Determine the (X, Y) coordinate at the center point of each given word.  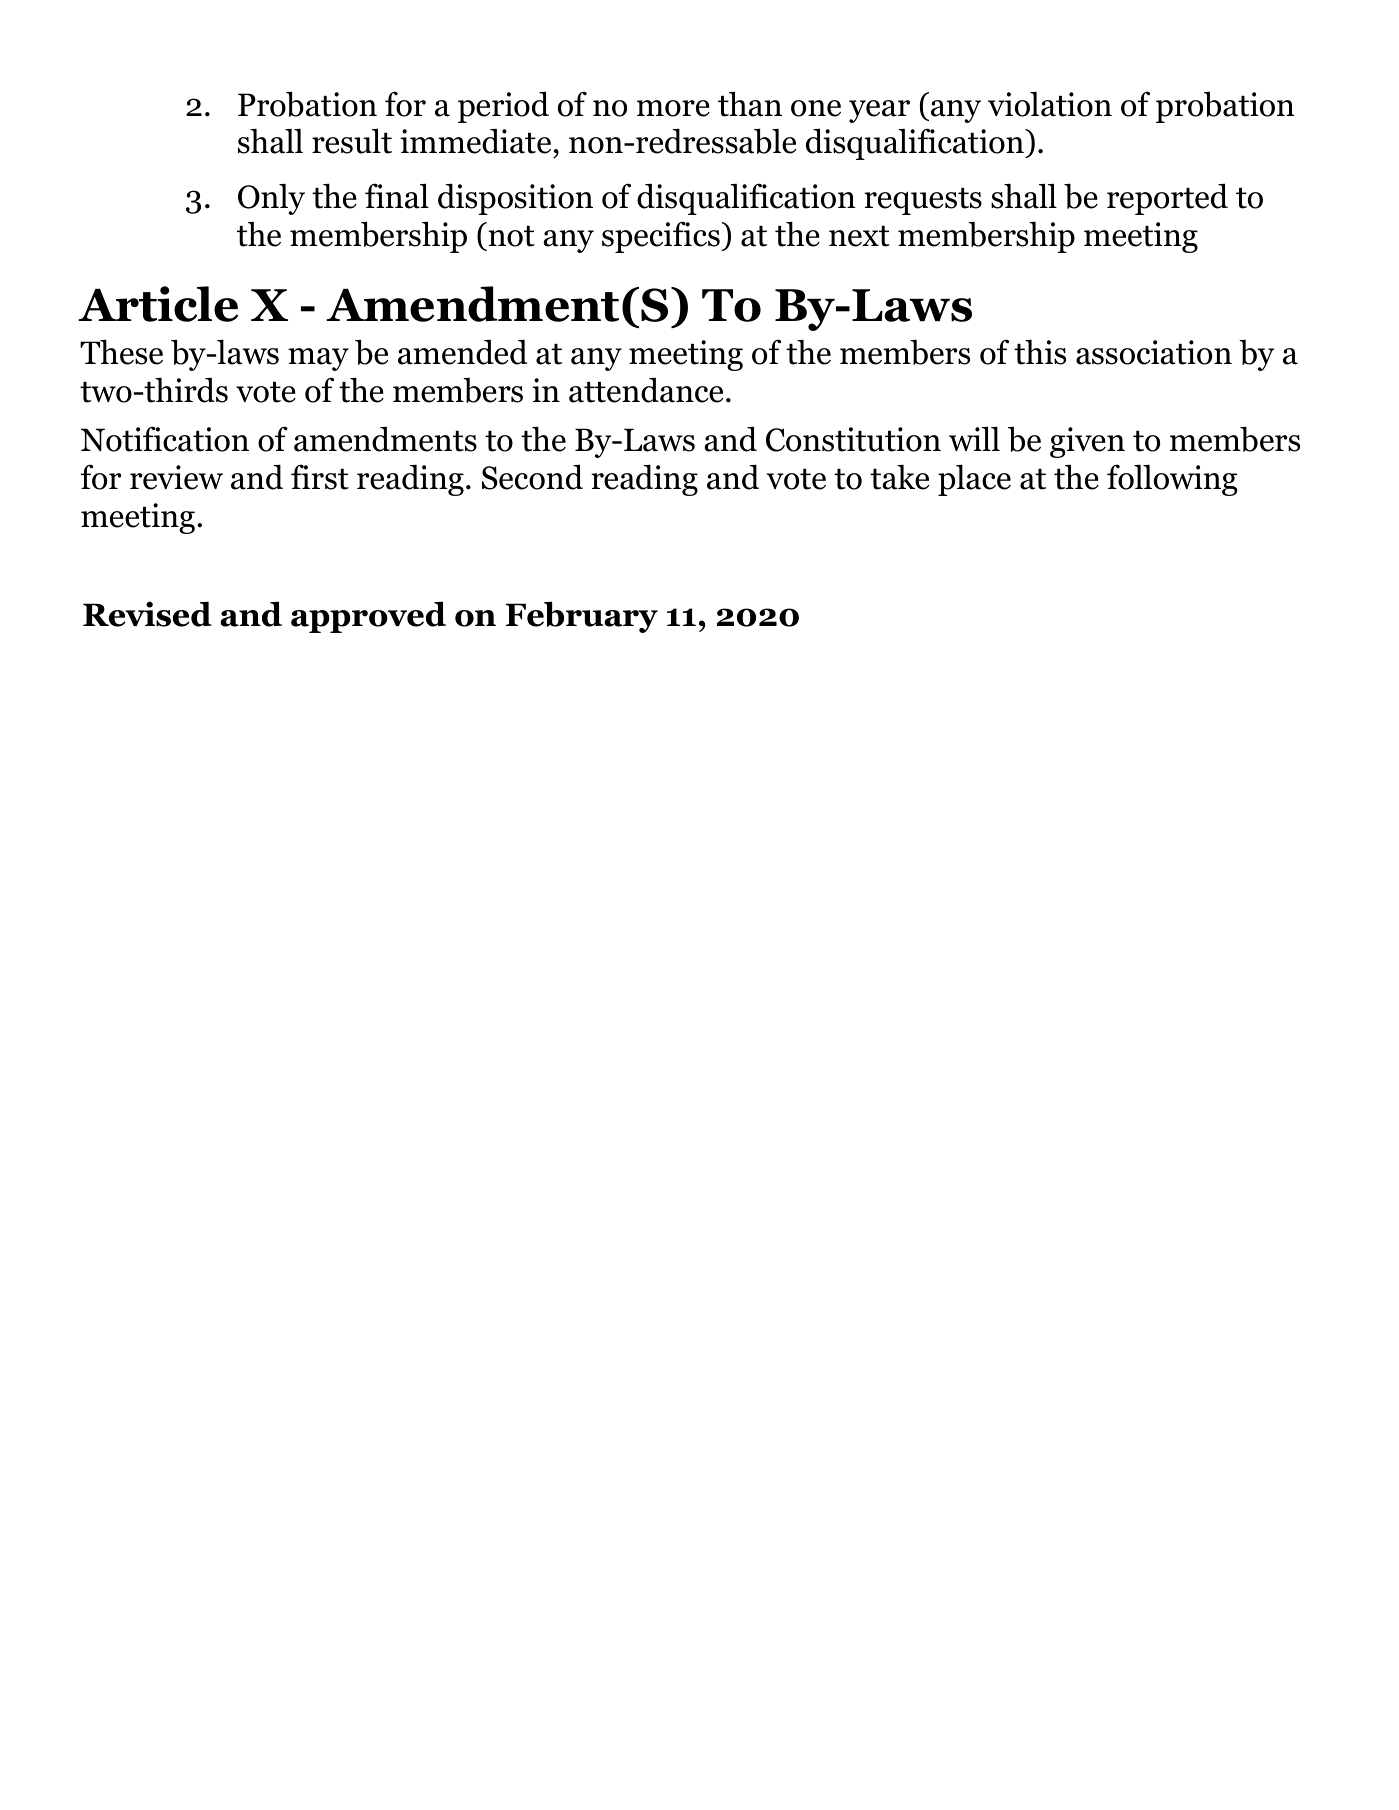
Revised (147, 614)
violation (1050, 104)
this (1040, 352)
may (318, 359)
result (352, 141)
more (673, 108)
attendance (646, 390)
